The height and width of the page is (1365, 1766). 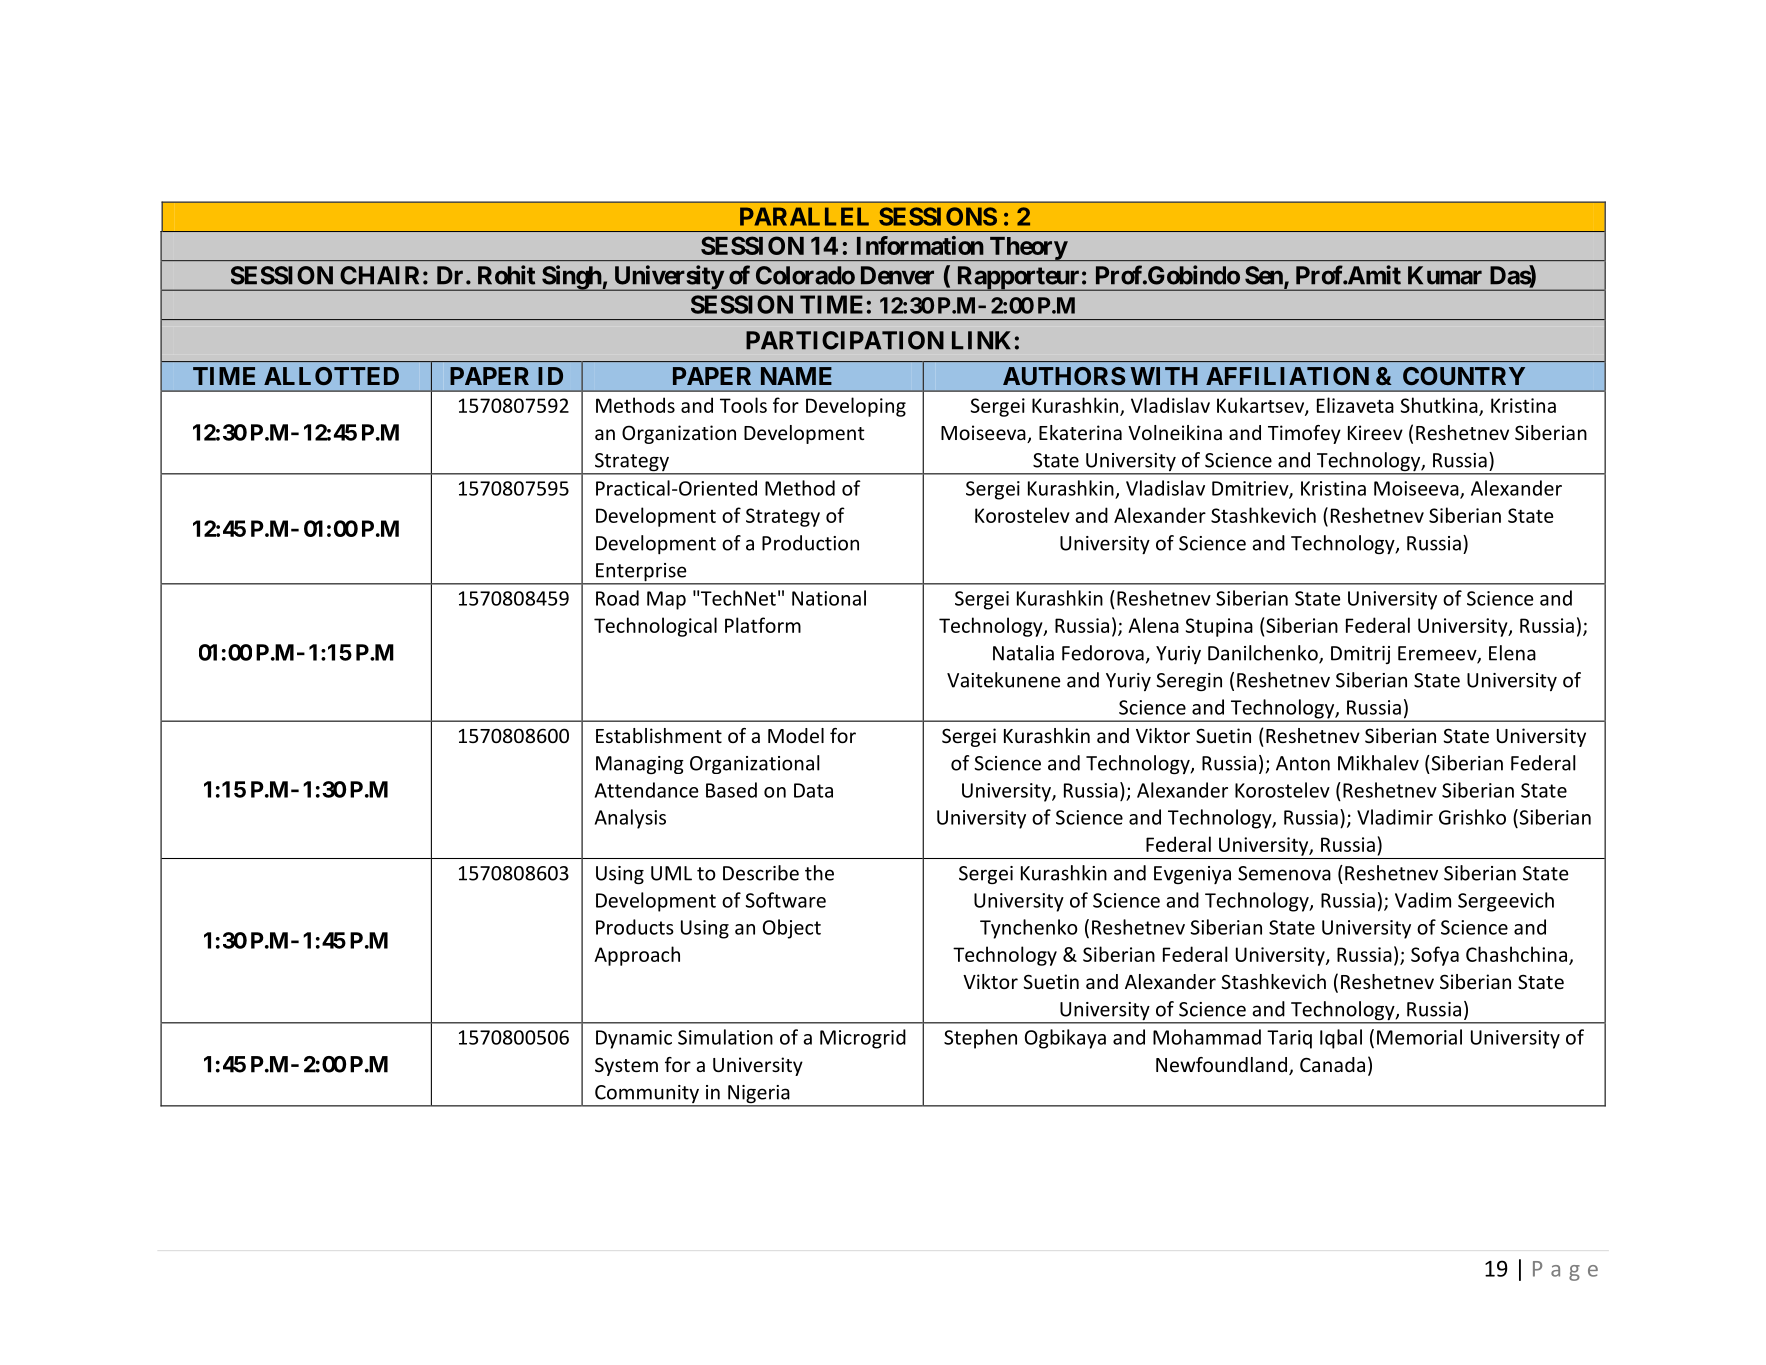 What do you see at coordinates (655, 627) in the page?
I see `Technological` at bounding box center [655, 627].
